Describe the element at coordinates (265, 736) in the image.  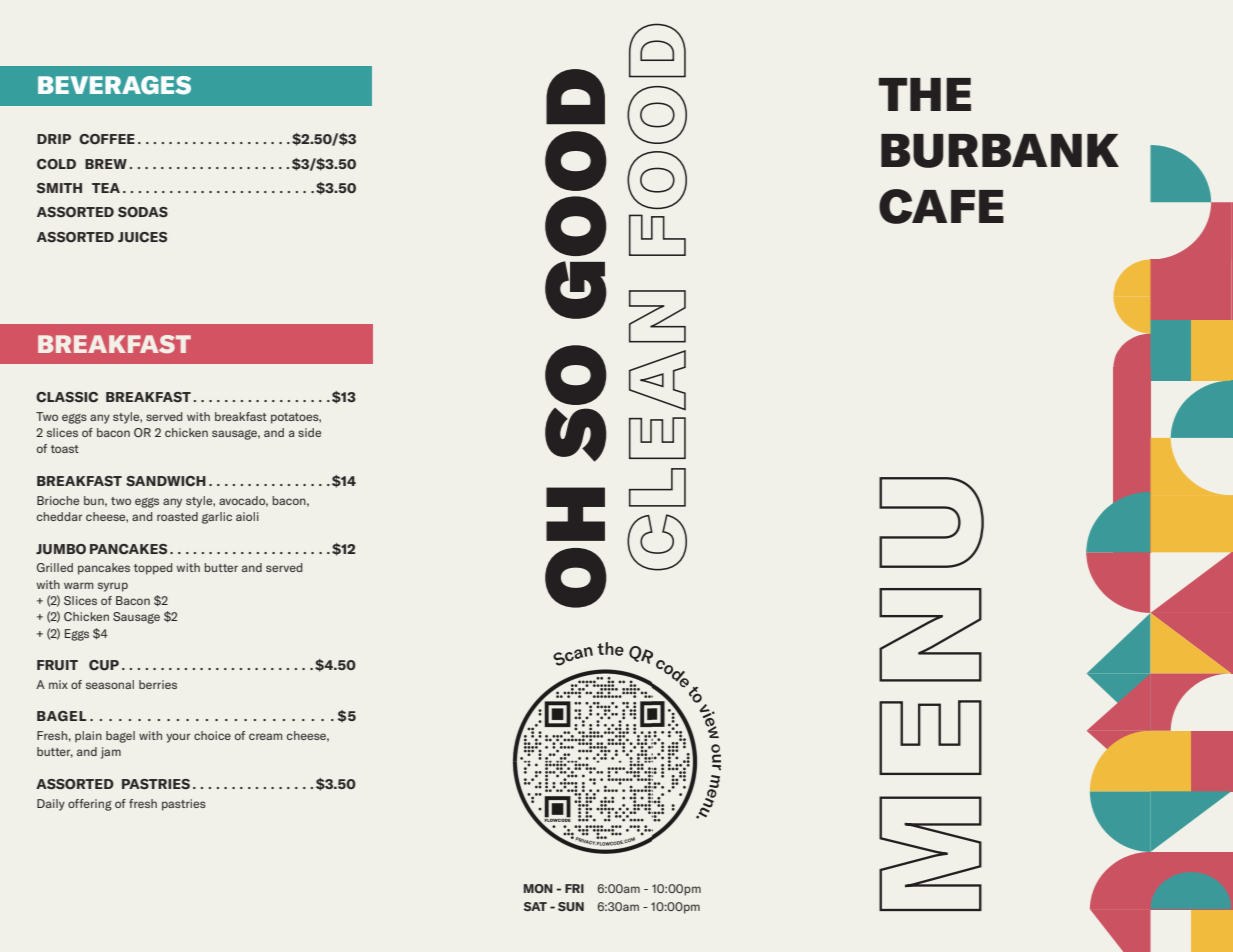
I see `cream` at that location.
